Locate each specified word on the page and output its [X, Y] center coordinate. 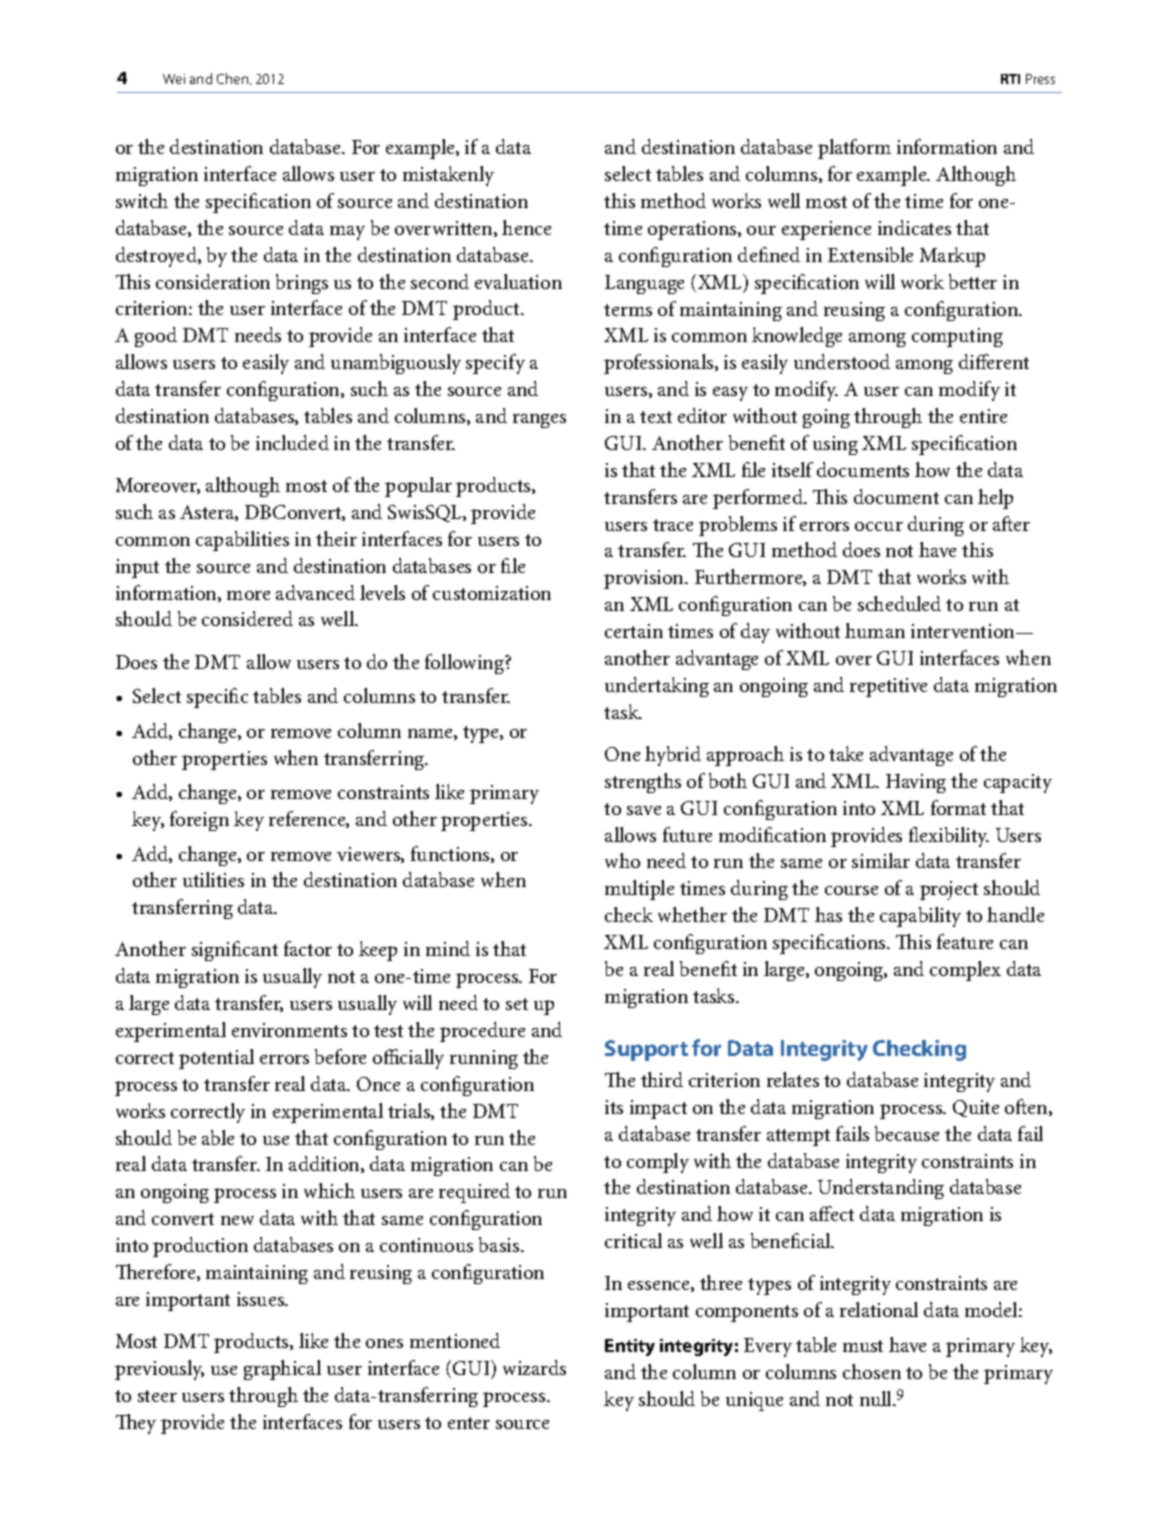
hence [526, 227]
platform [854, 149]
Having [916, 783]
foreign [199, 821]
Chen [234, 79]
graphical [282, 1370]
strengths [643, 783]
